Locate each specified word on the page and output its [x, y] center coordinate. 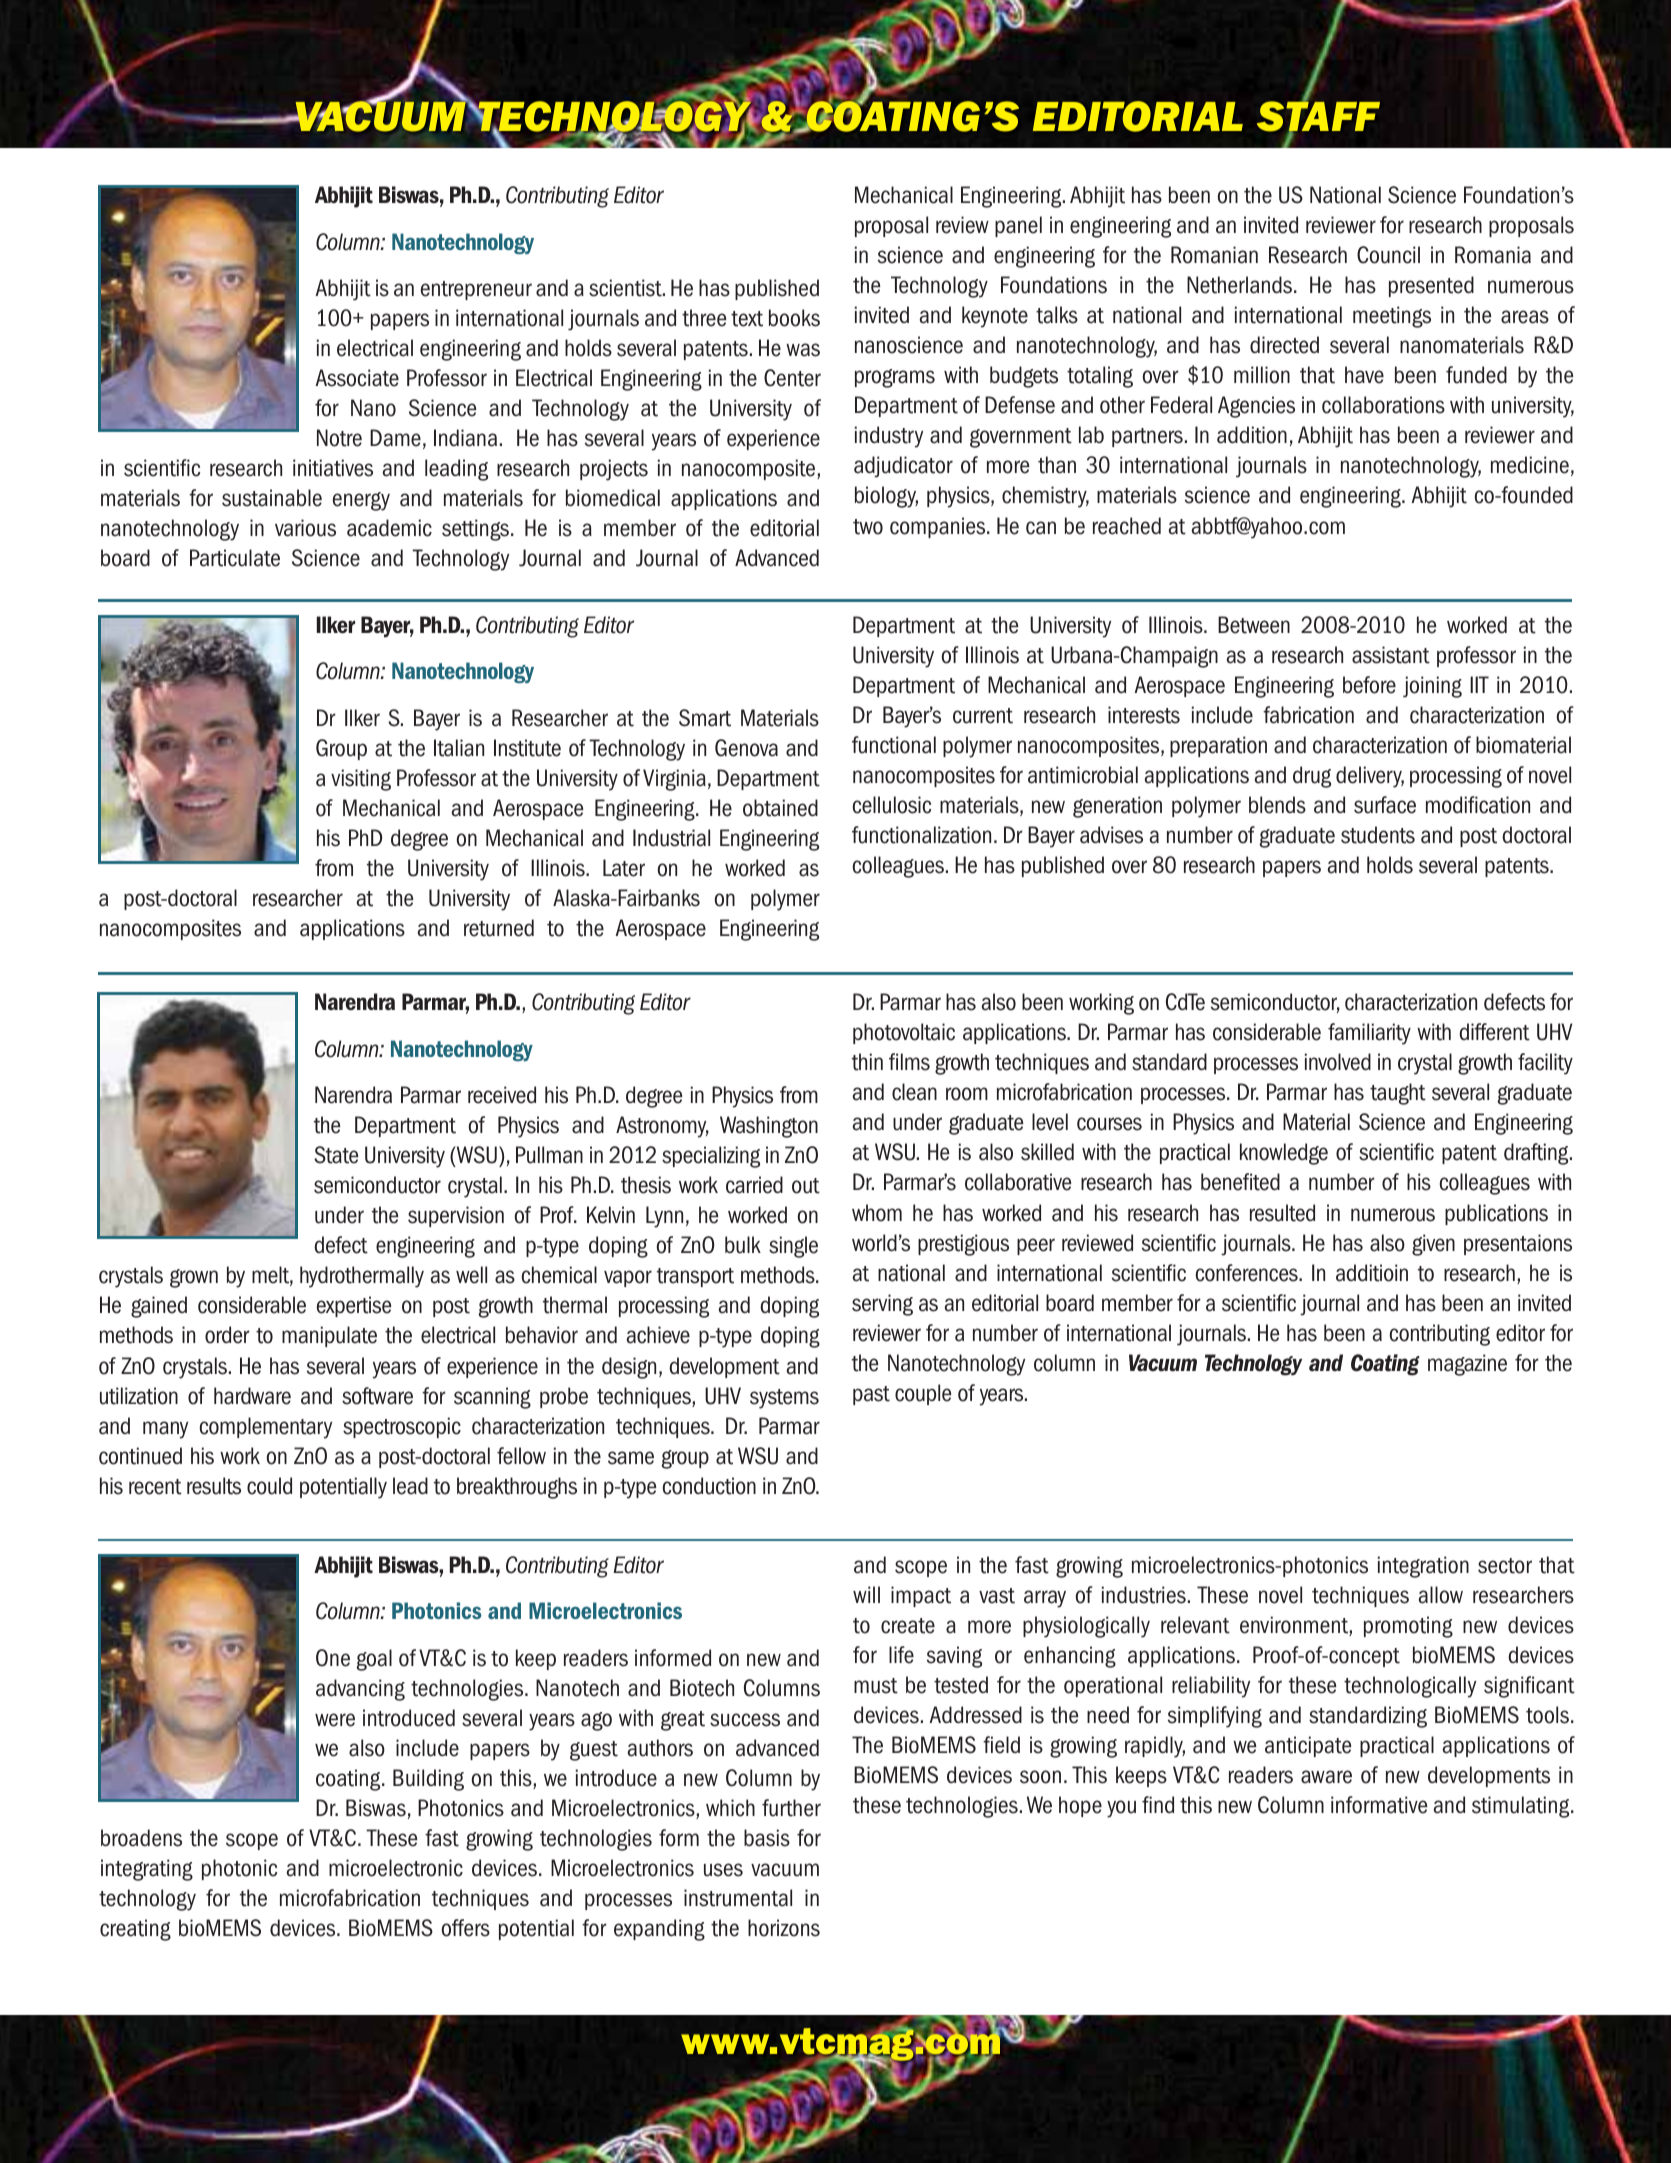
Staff [1318, 116]
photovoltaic [904, 1033]
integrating [147, 1870]
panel [1018, 226]
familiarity [1369, 1034]
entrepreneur [476, 290]
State [336, 1155]
